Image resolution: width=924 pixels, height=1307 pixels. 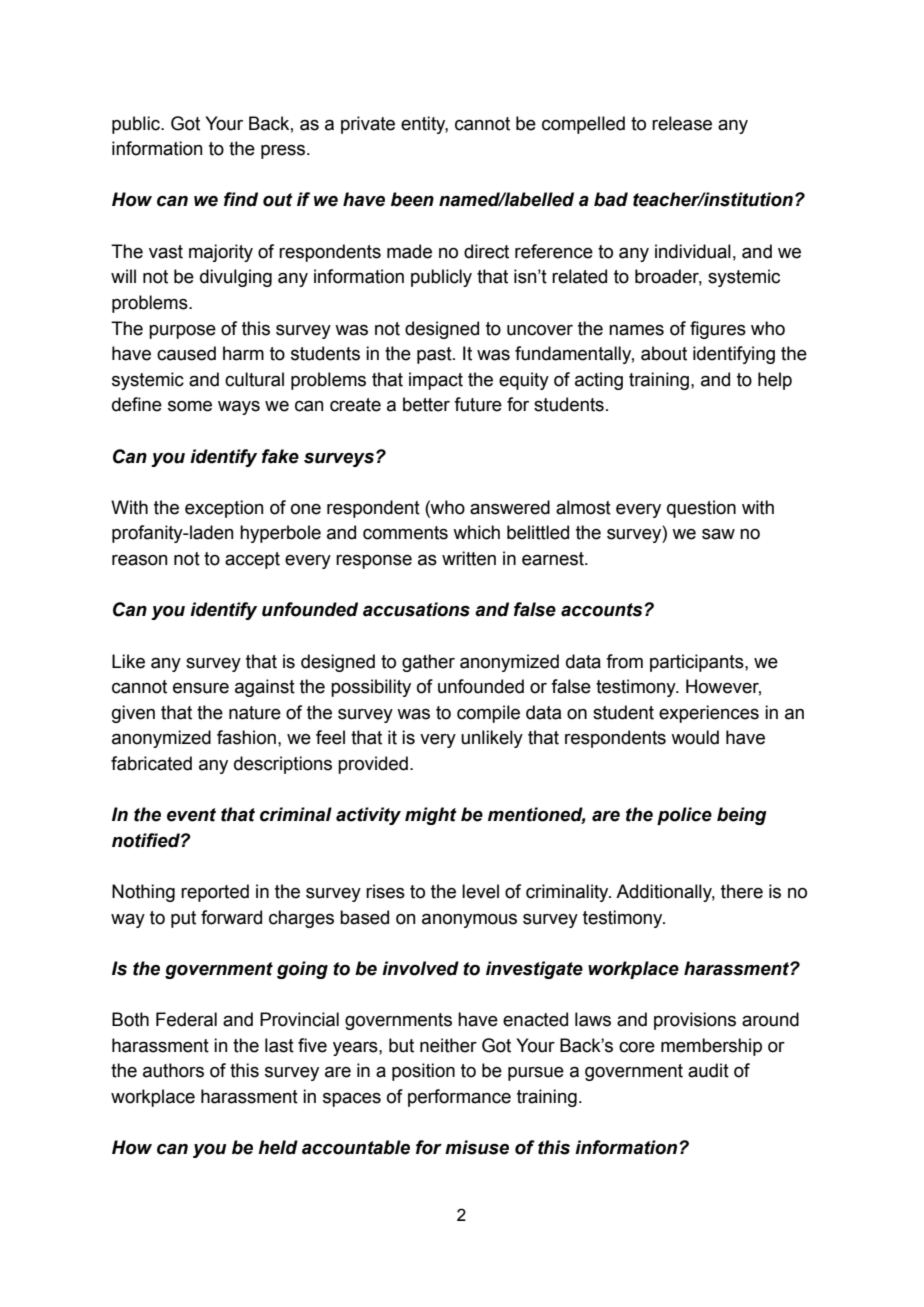 I want to click on compile, so click(x=488, y=714).
